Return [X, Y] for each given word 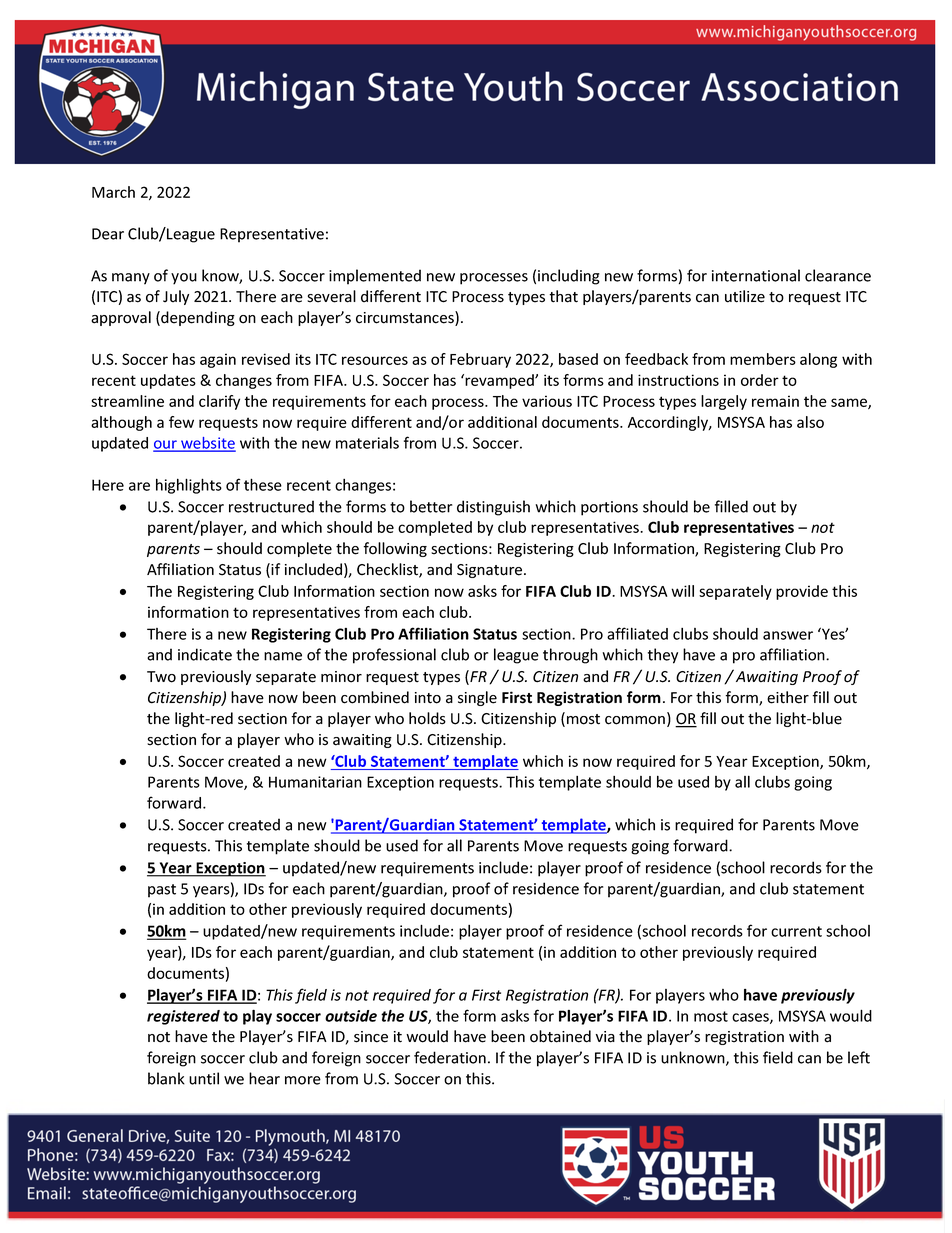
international [756, 275]
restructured [271, 506]
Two [161, 677]
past [162, 891]
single [477, 698]
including [569, 277]
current [796, 931]
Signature [491, 571]
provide [802, 592]
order [760, 380]
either [788, 697]
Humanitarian [315, 782]
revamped [499, 381]
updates [168, 381]
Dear [108, 234]
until [204, 1078]
